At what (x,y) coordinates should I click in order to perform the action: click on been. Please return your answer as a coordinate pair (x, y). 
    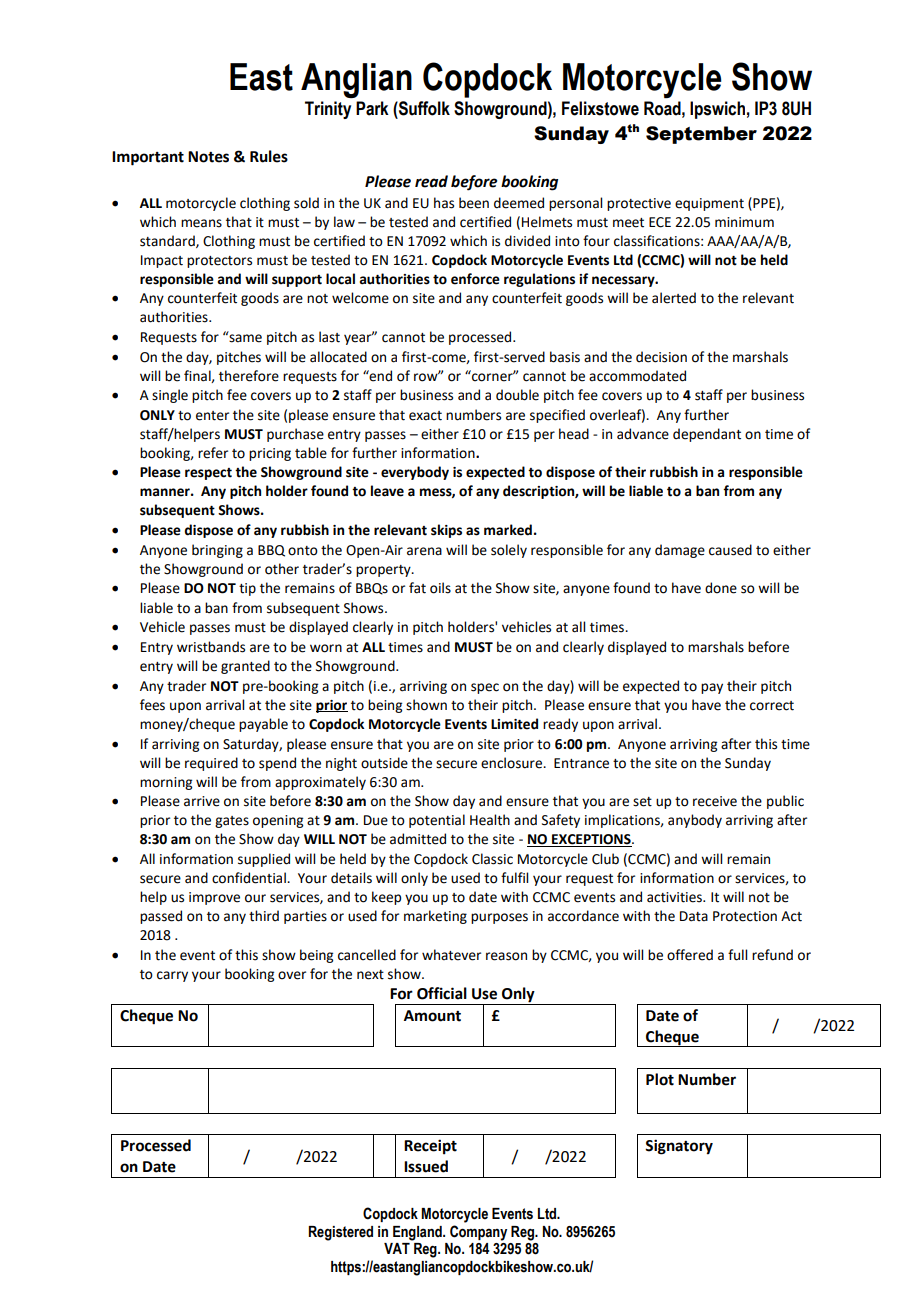
    Looking at the image, I should click on (474, 203).
